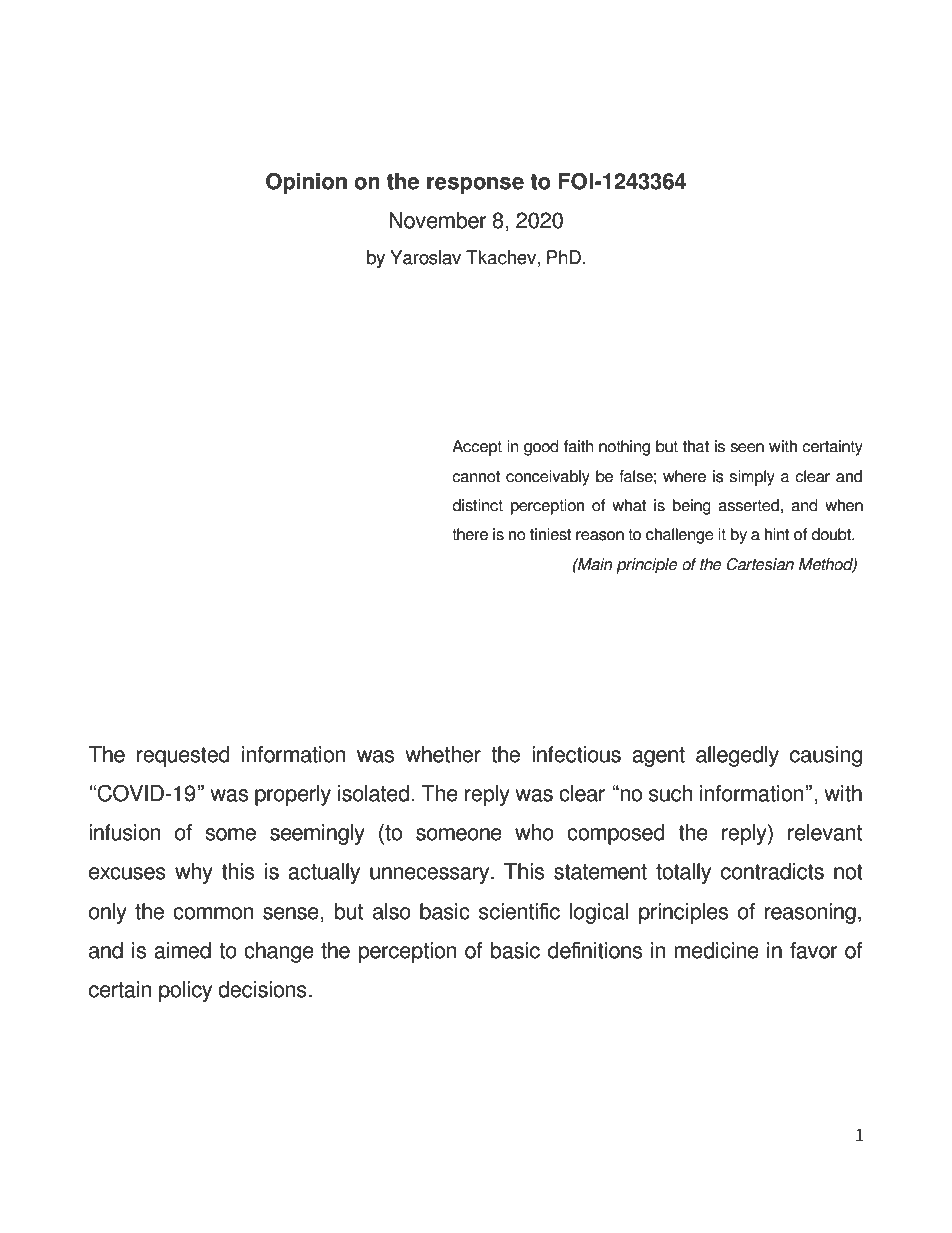 The image size is (952, 1233). What do you see at coordinates (306, 183) in the screenshot?
I see `Opinion` at bounding box center [306, 183].
